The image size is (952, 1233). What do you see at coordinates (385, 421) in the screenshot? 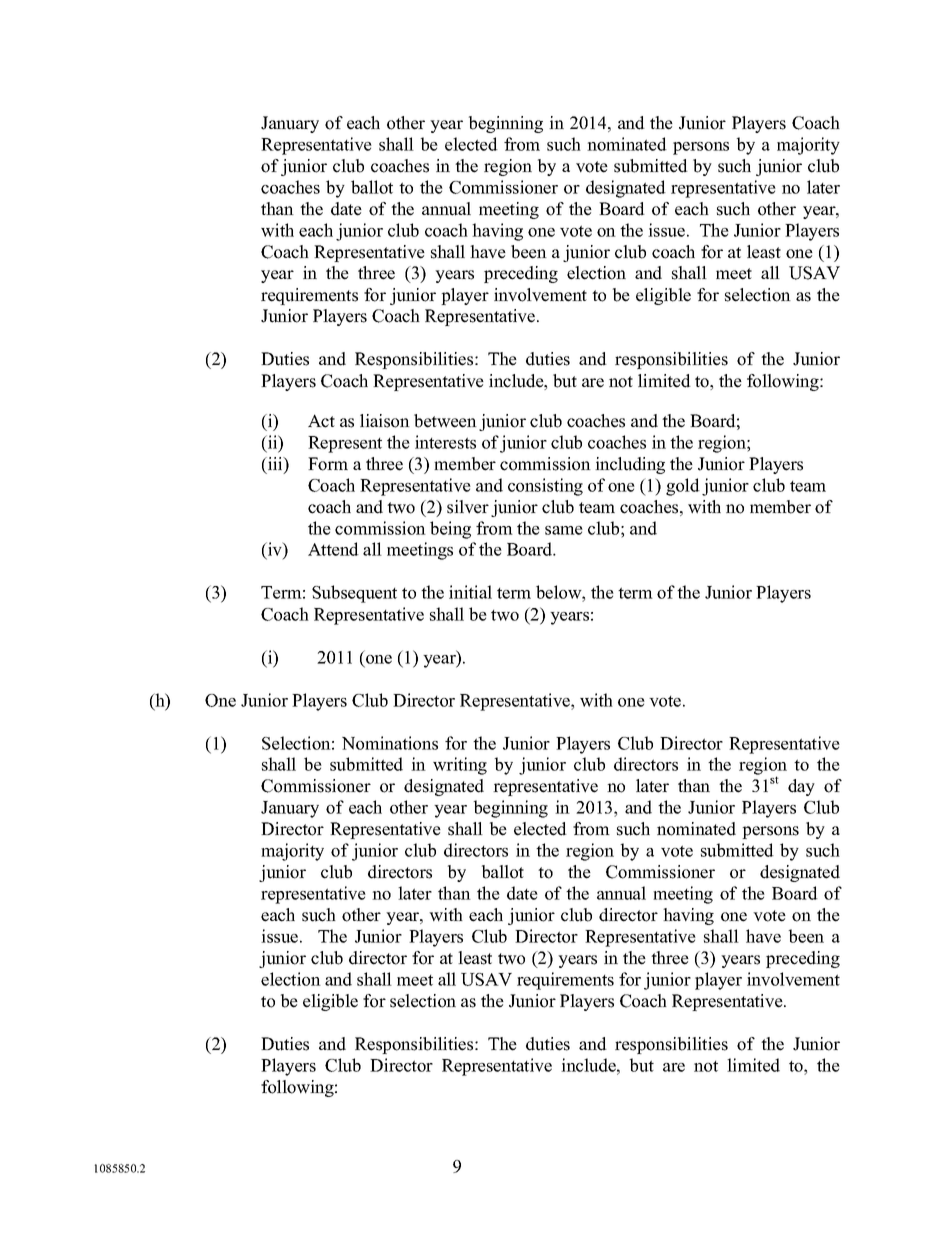
I see `liaison` at bounding box center [385, 421].
